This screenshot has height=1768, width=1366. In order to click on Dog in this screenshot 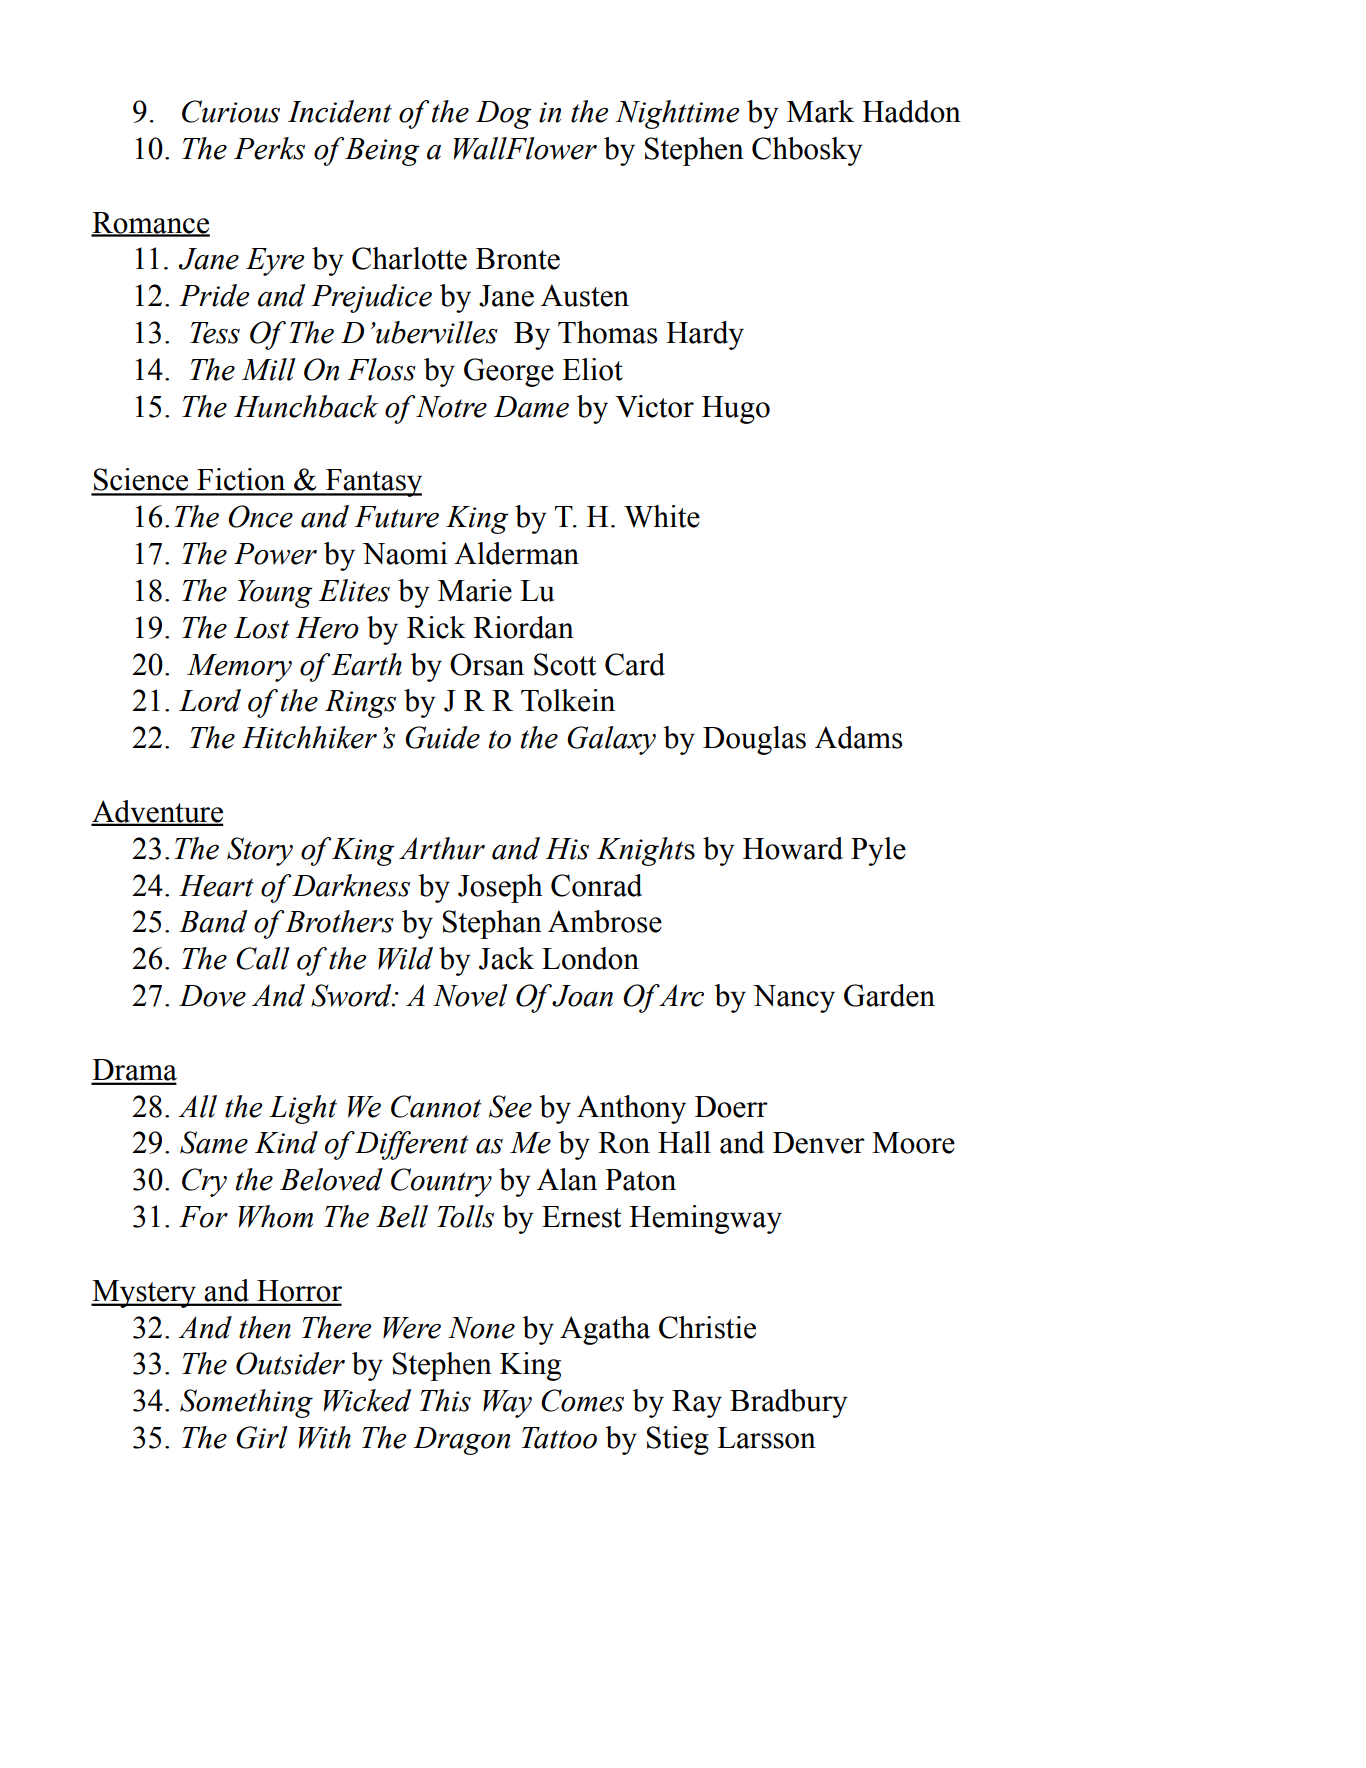, I will do `click(504, 115)`.
